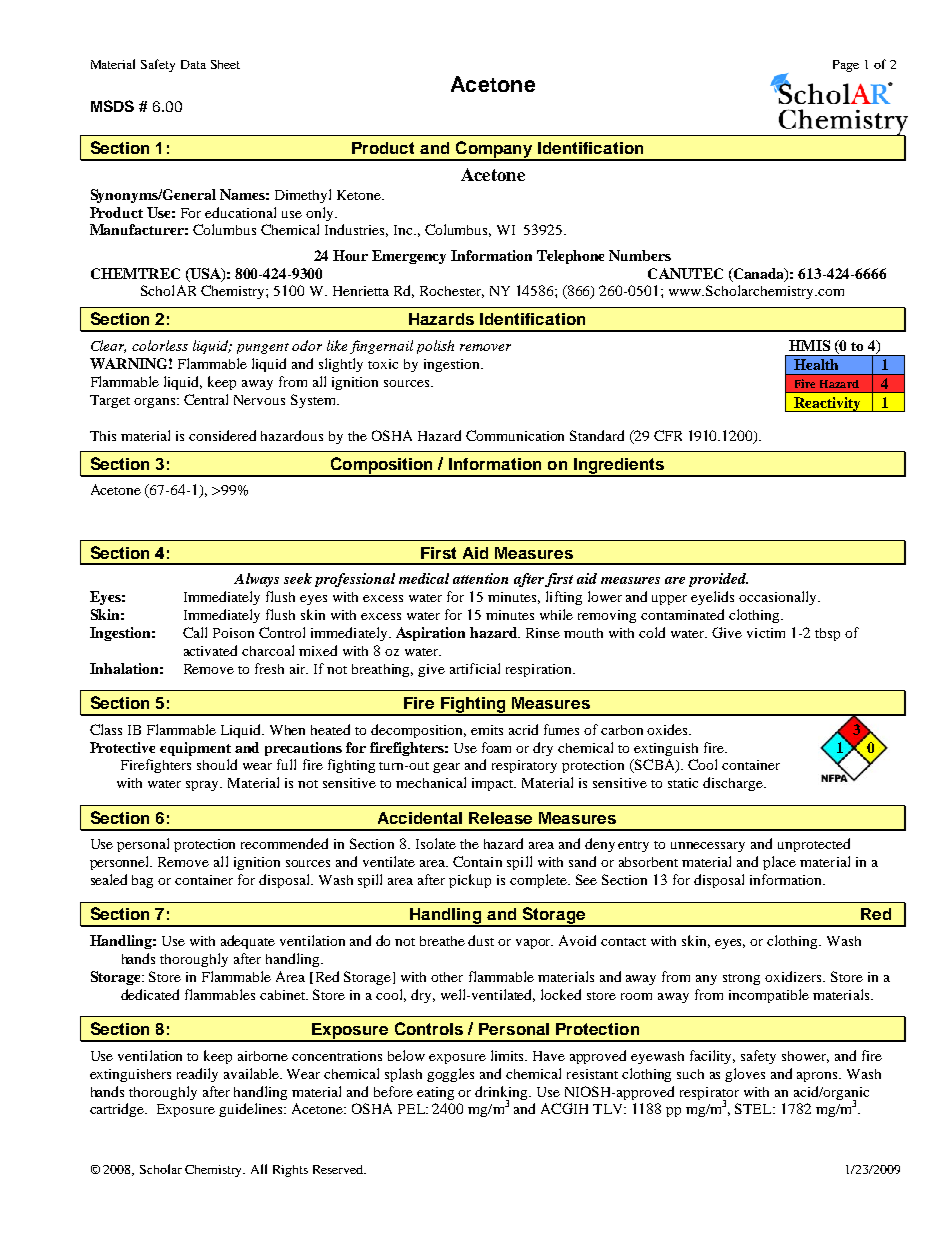  Describe the element at coordinates (252, 1110) in the image. I see `guidelines` at that location.
